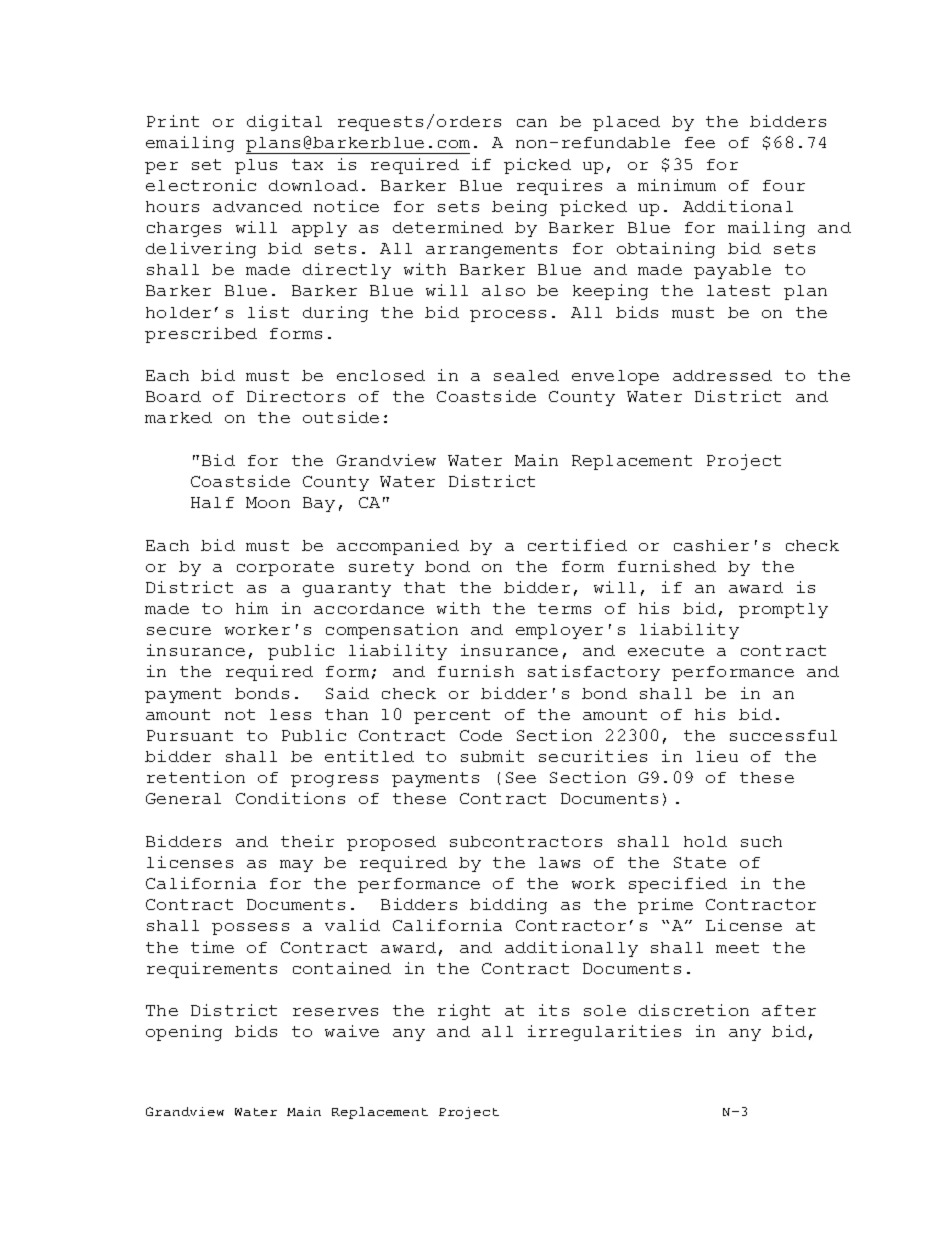  What do you see at coordinates (424, 587) in the screenshot?
I see `that` at bounding box center [424, 587].
